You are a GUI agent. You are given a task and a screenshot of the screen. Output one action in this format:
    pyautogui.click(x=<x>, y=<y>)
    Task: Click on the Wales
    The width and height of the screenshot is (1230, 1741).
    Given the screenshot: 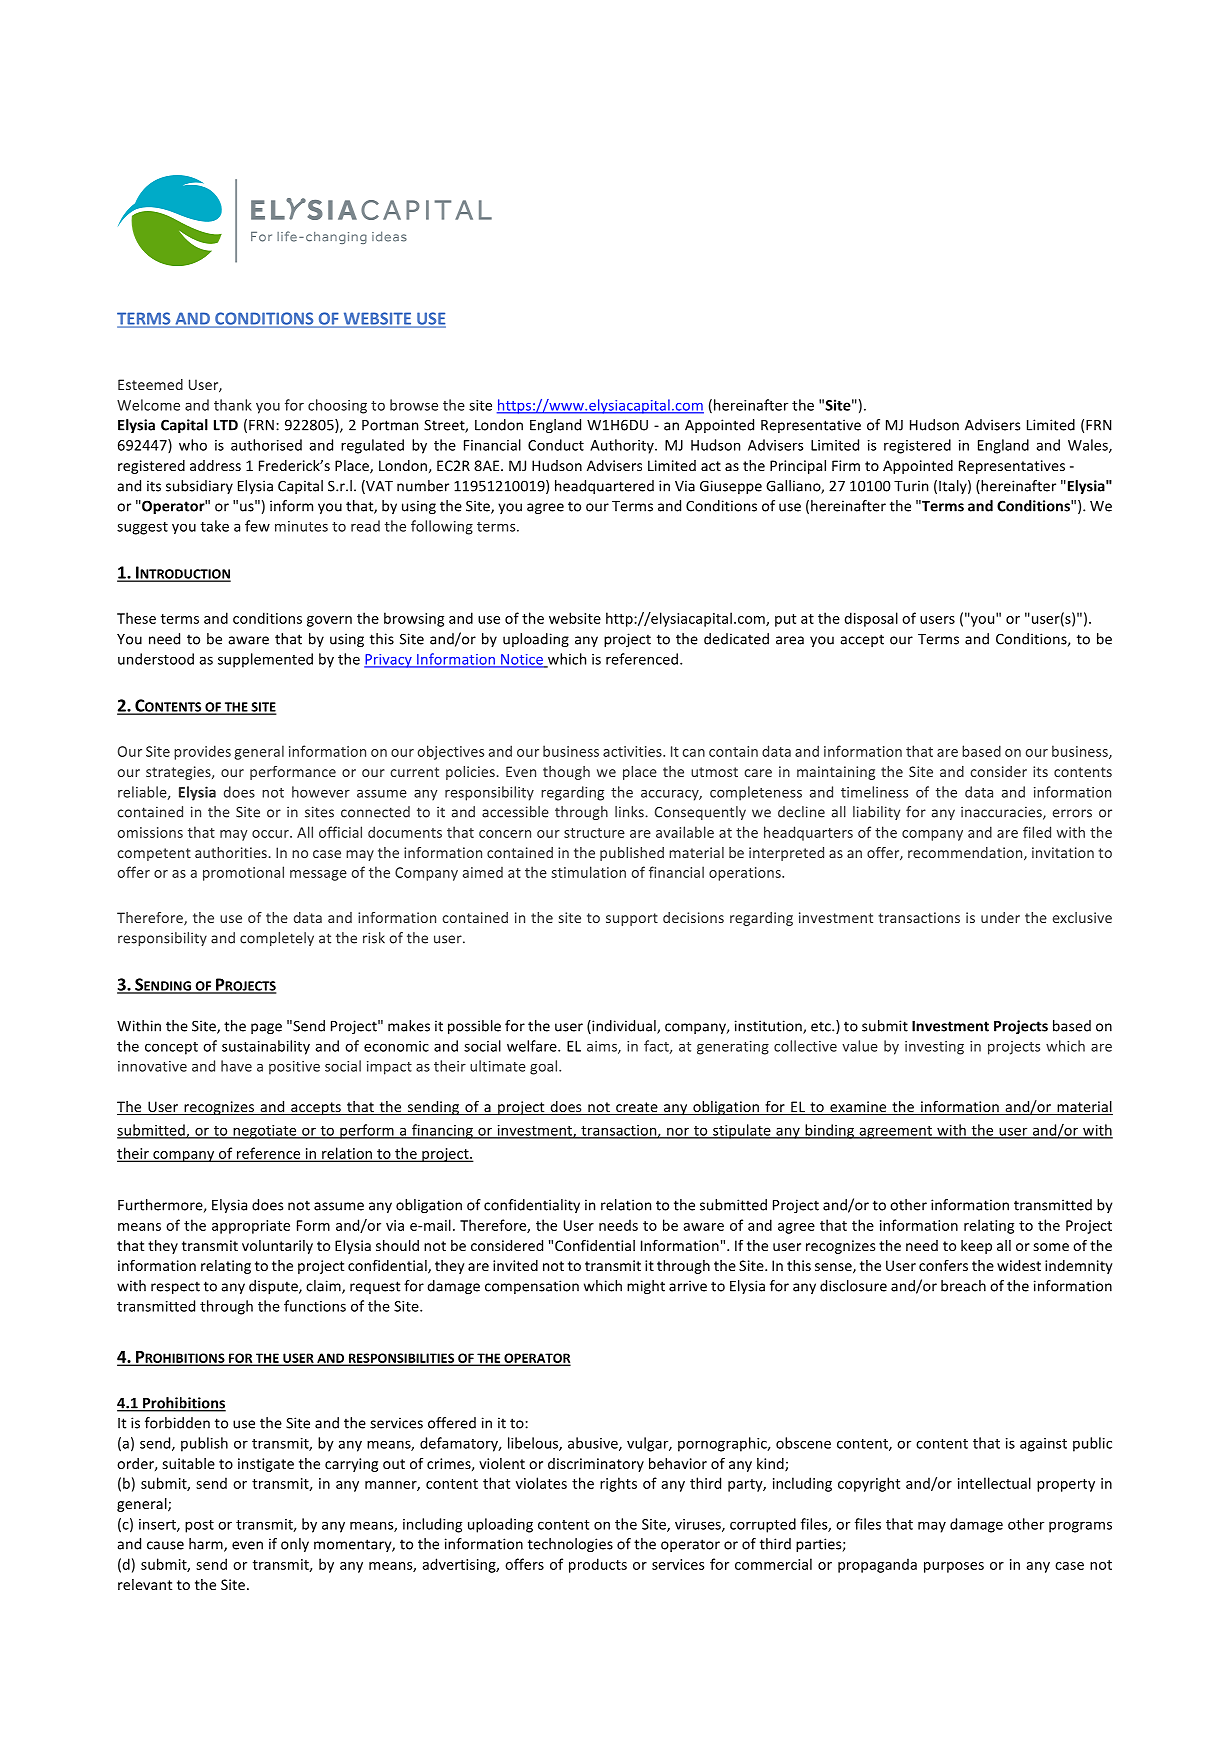 What is the action you would take?
    pyautogui.click(x=1089, y=446)
